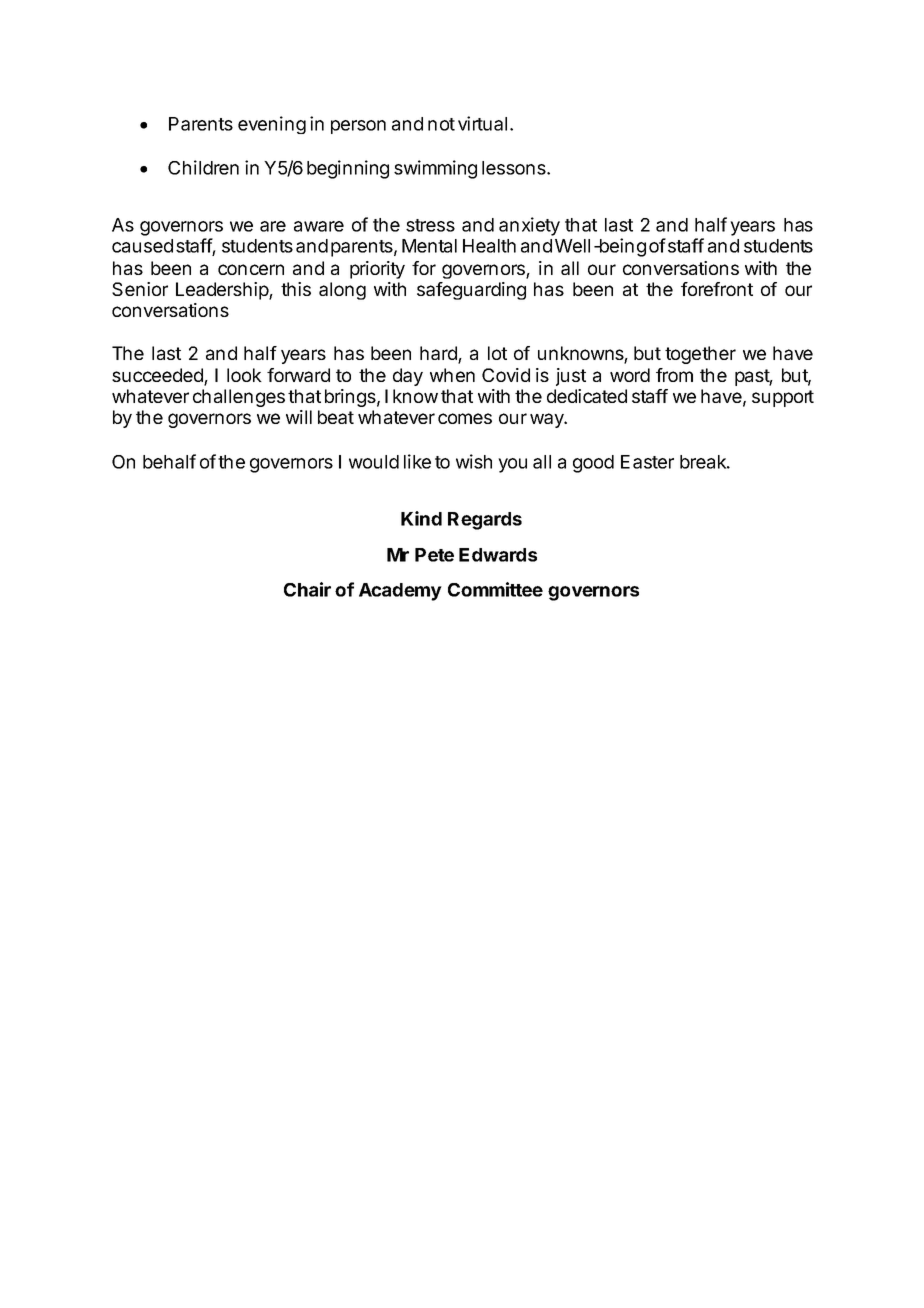  I want to click on look, so click(244, 375).
